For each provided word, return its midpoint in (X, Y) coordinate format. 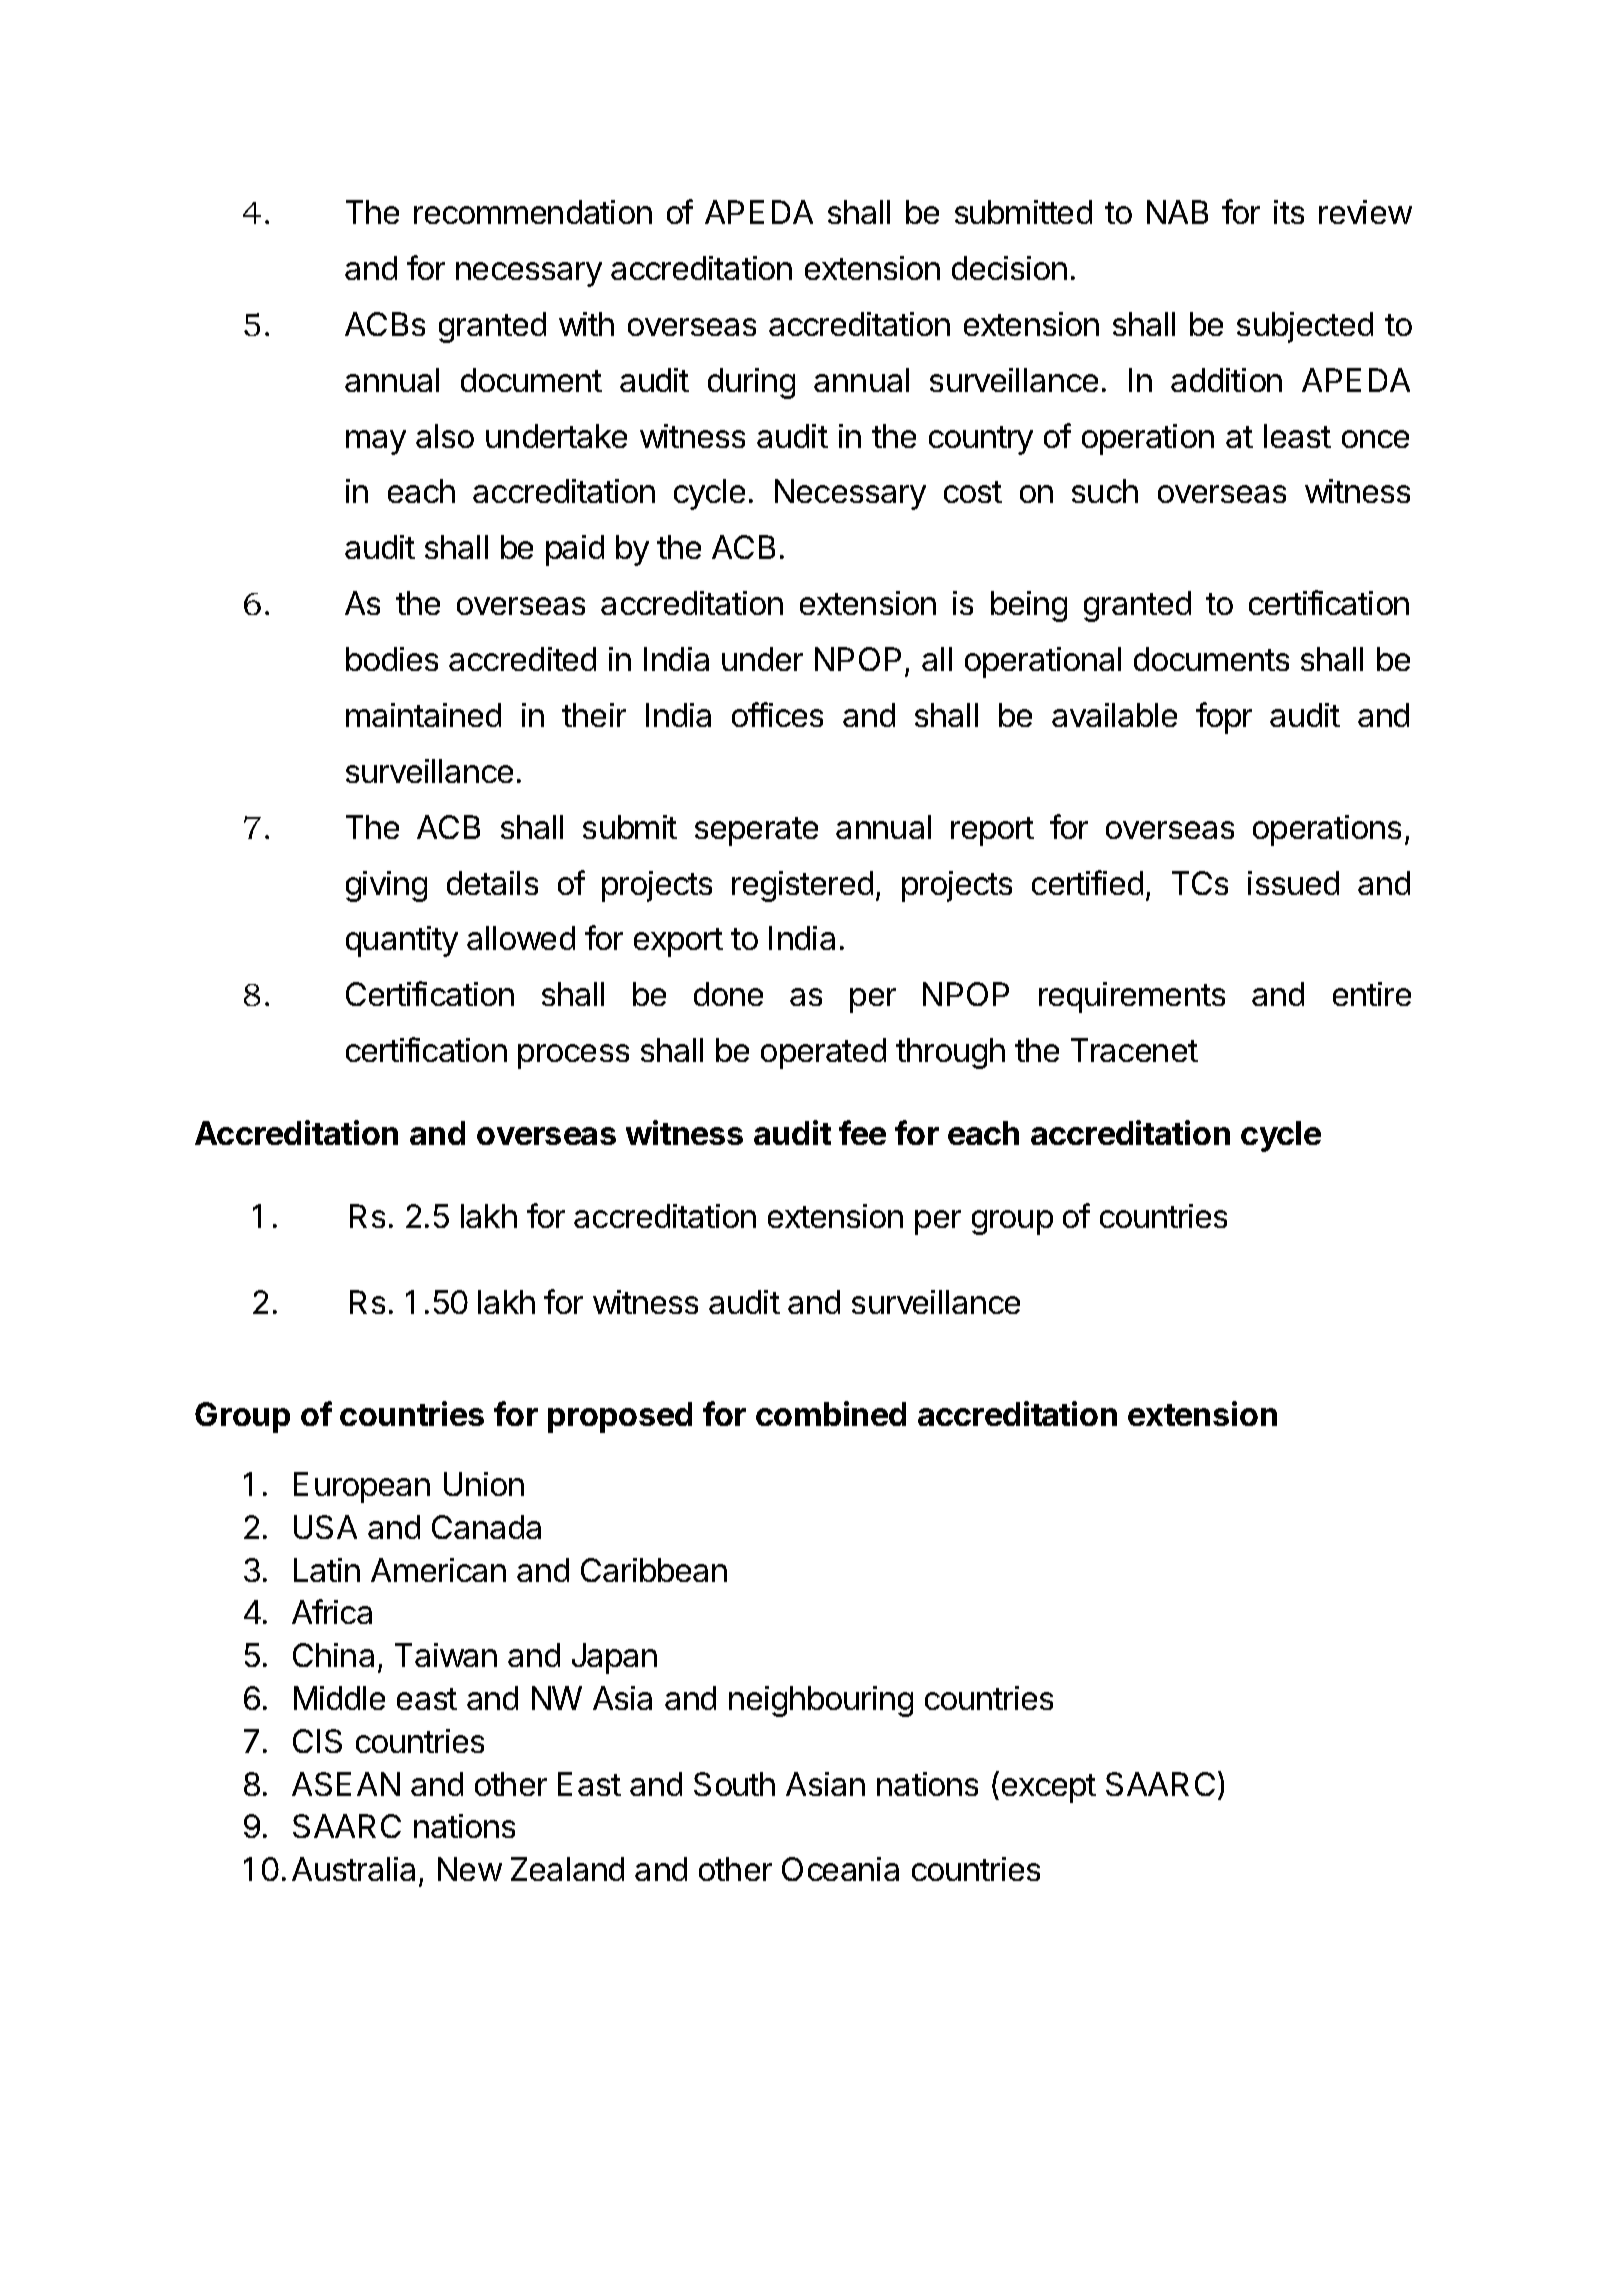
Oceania (840, 1869)
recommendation (533, 212)
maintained (423, 715)
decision (1009, 268)
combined (831, 1413)
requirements (1132, 997)
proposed (620, 1417)
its (1289, 212)
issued (1293, 883)
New (470, 1869)
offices (777, 714)
